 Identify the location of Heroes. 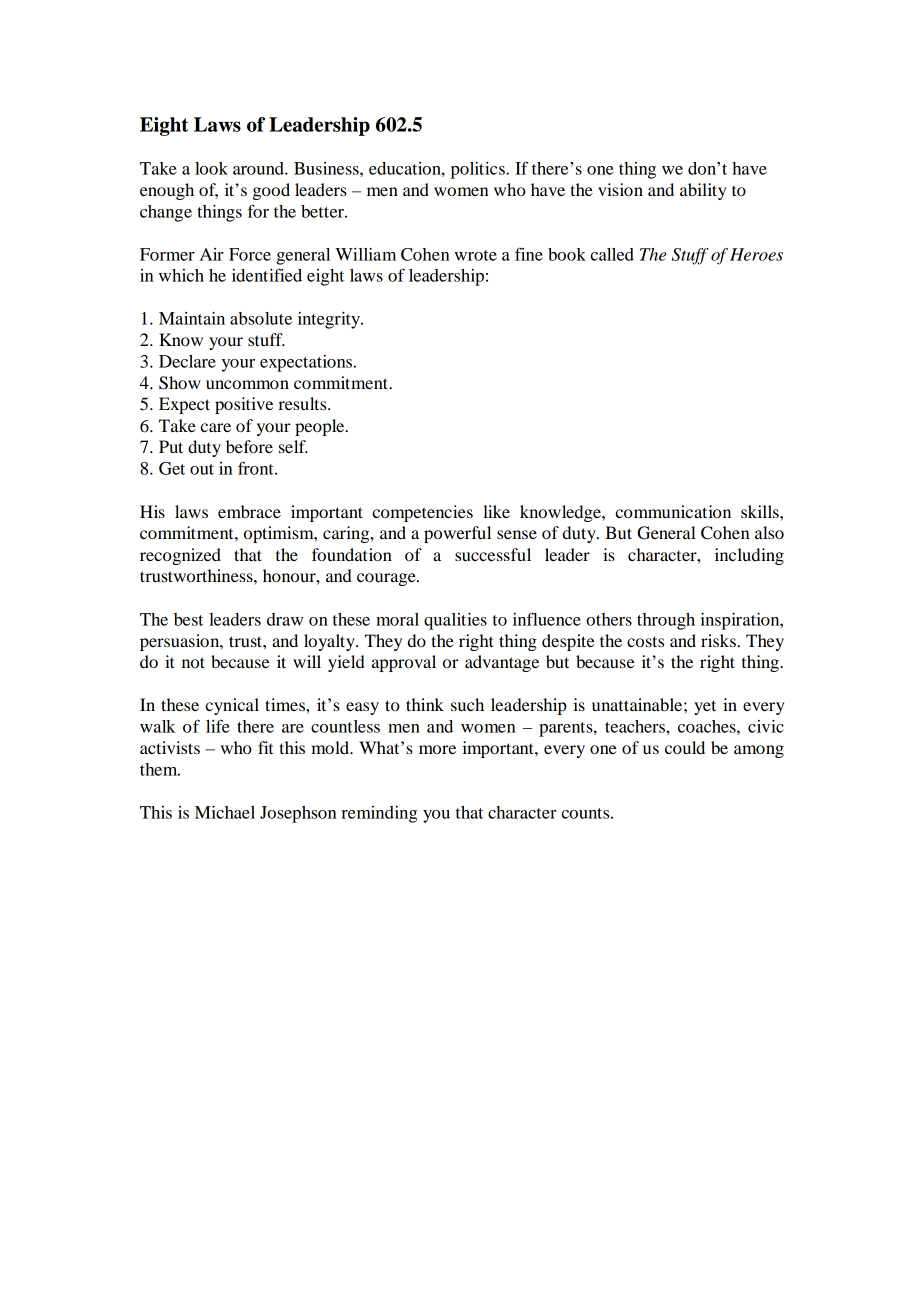
(756, 254).
